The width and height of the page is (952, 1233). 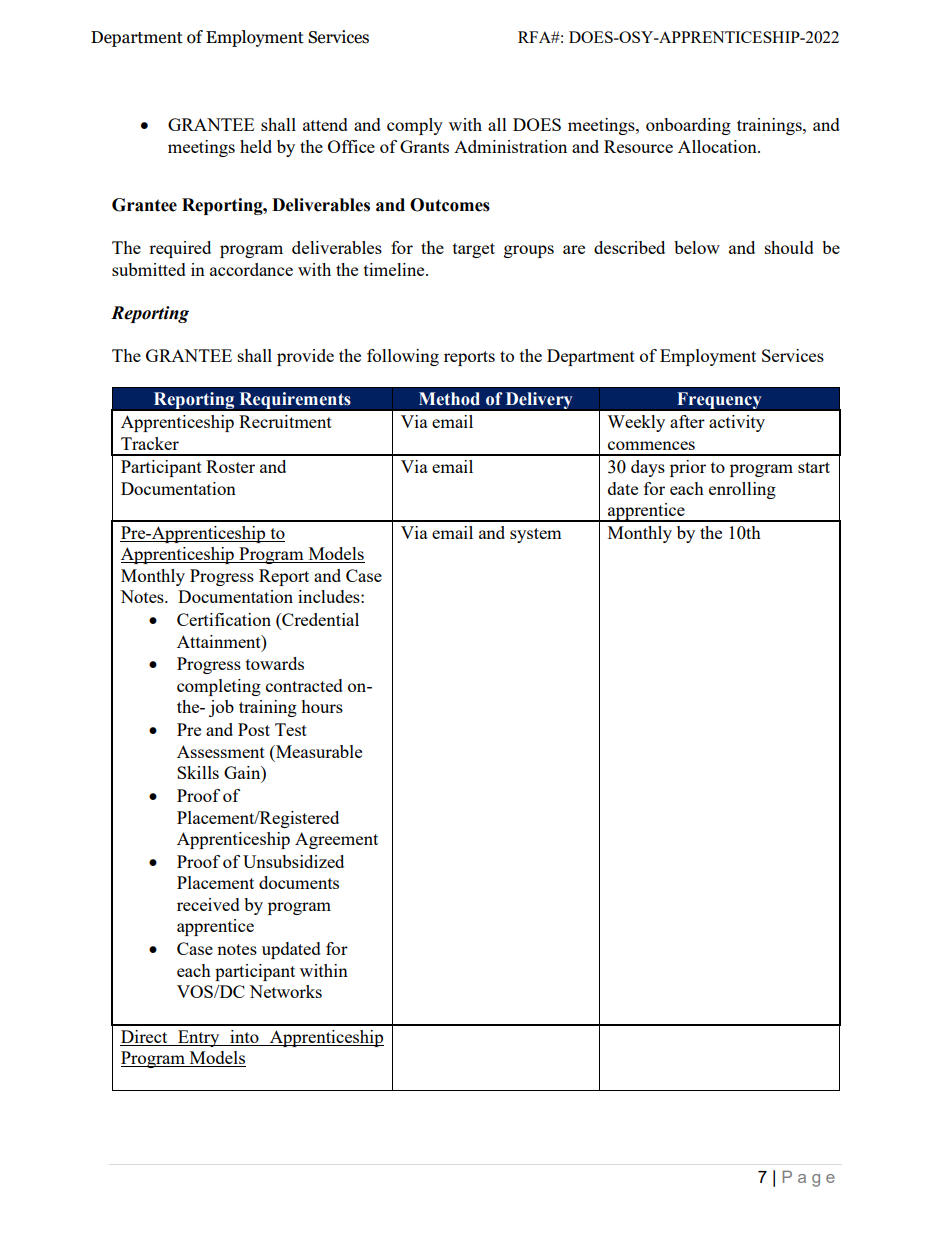 I want to click on Skills, so click(x=198, y=772).
